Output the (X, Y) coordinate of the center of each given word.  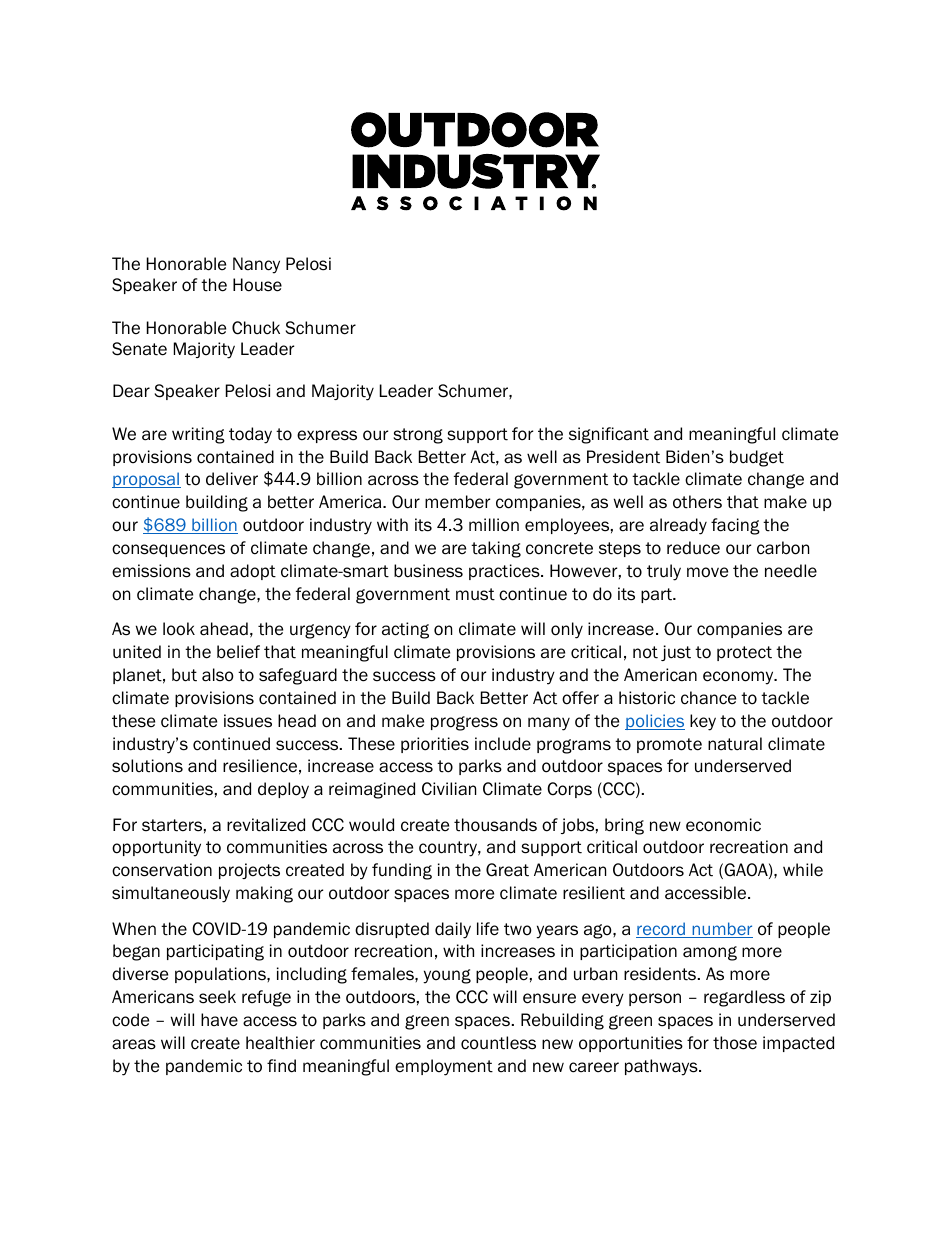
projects (249, 871)
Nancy (256, 265)
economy (739, 678)
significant (609, 435)
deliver (232, 479)
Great (507, 870)
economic (723, 825)
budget (757, 458)
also (218, 675)
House (257, 285)
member (457, 502)
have (219, 1020)
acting (405, 630)
